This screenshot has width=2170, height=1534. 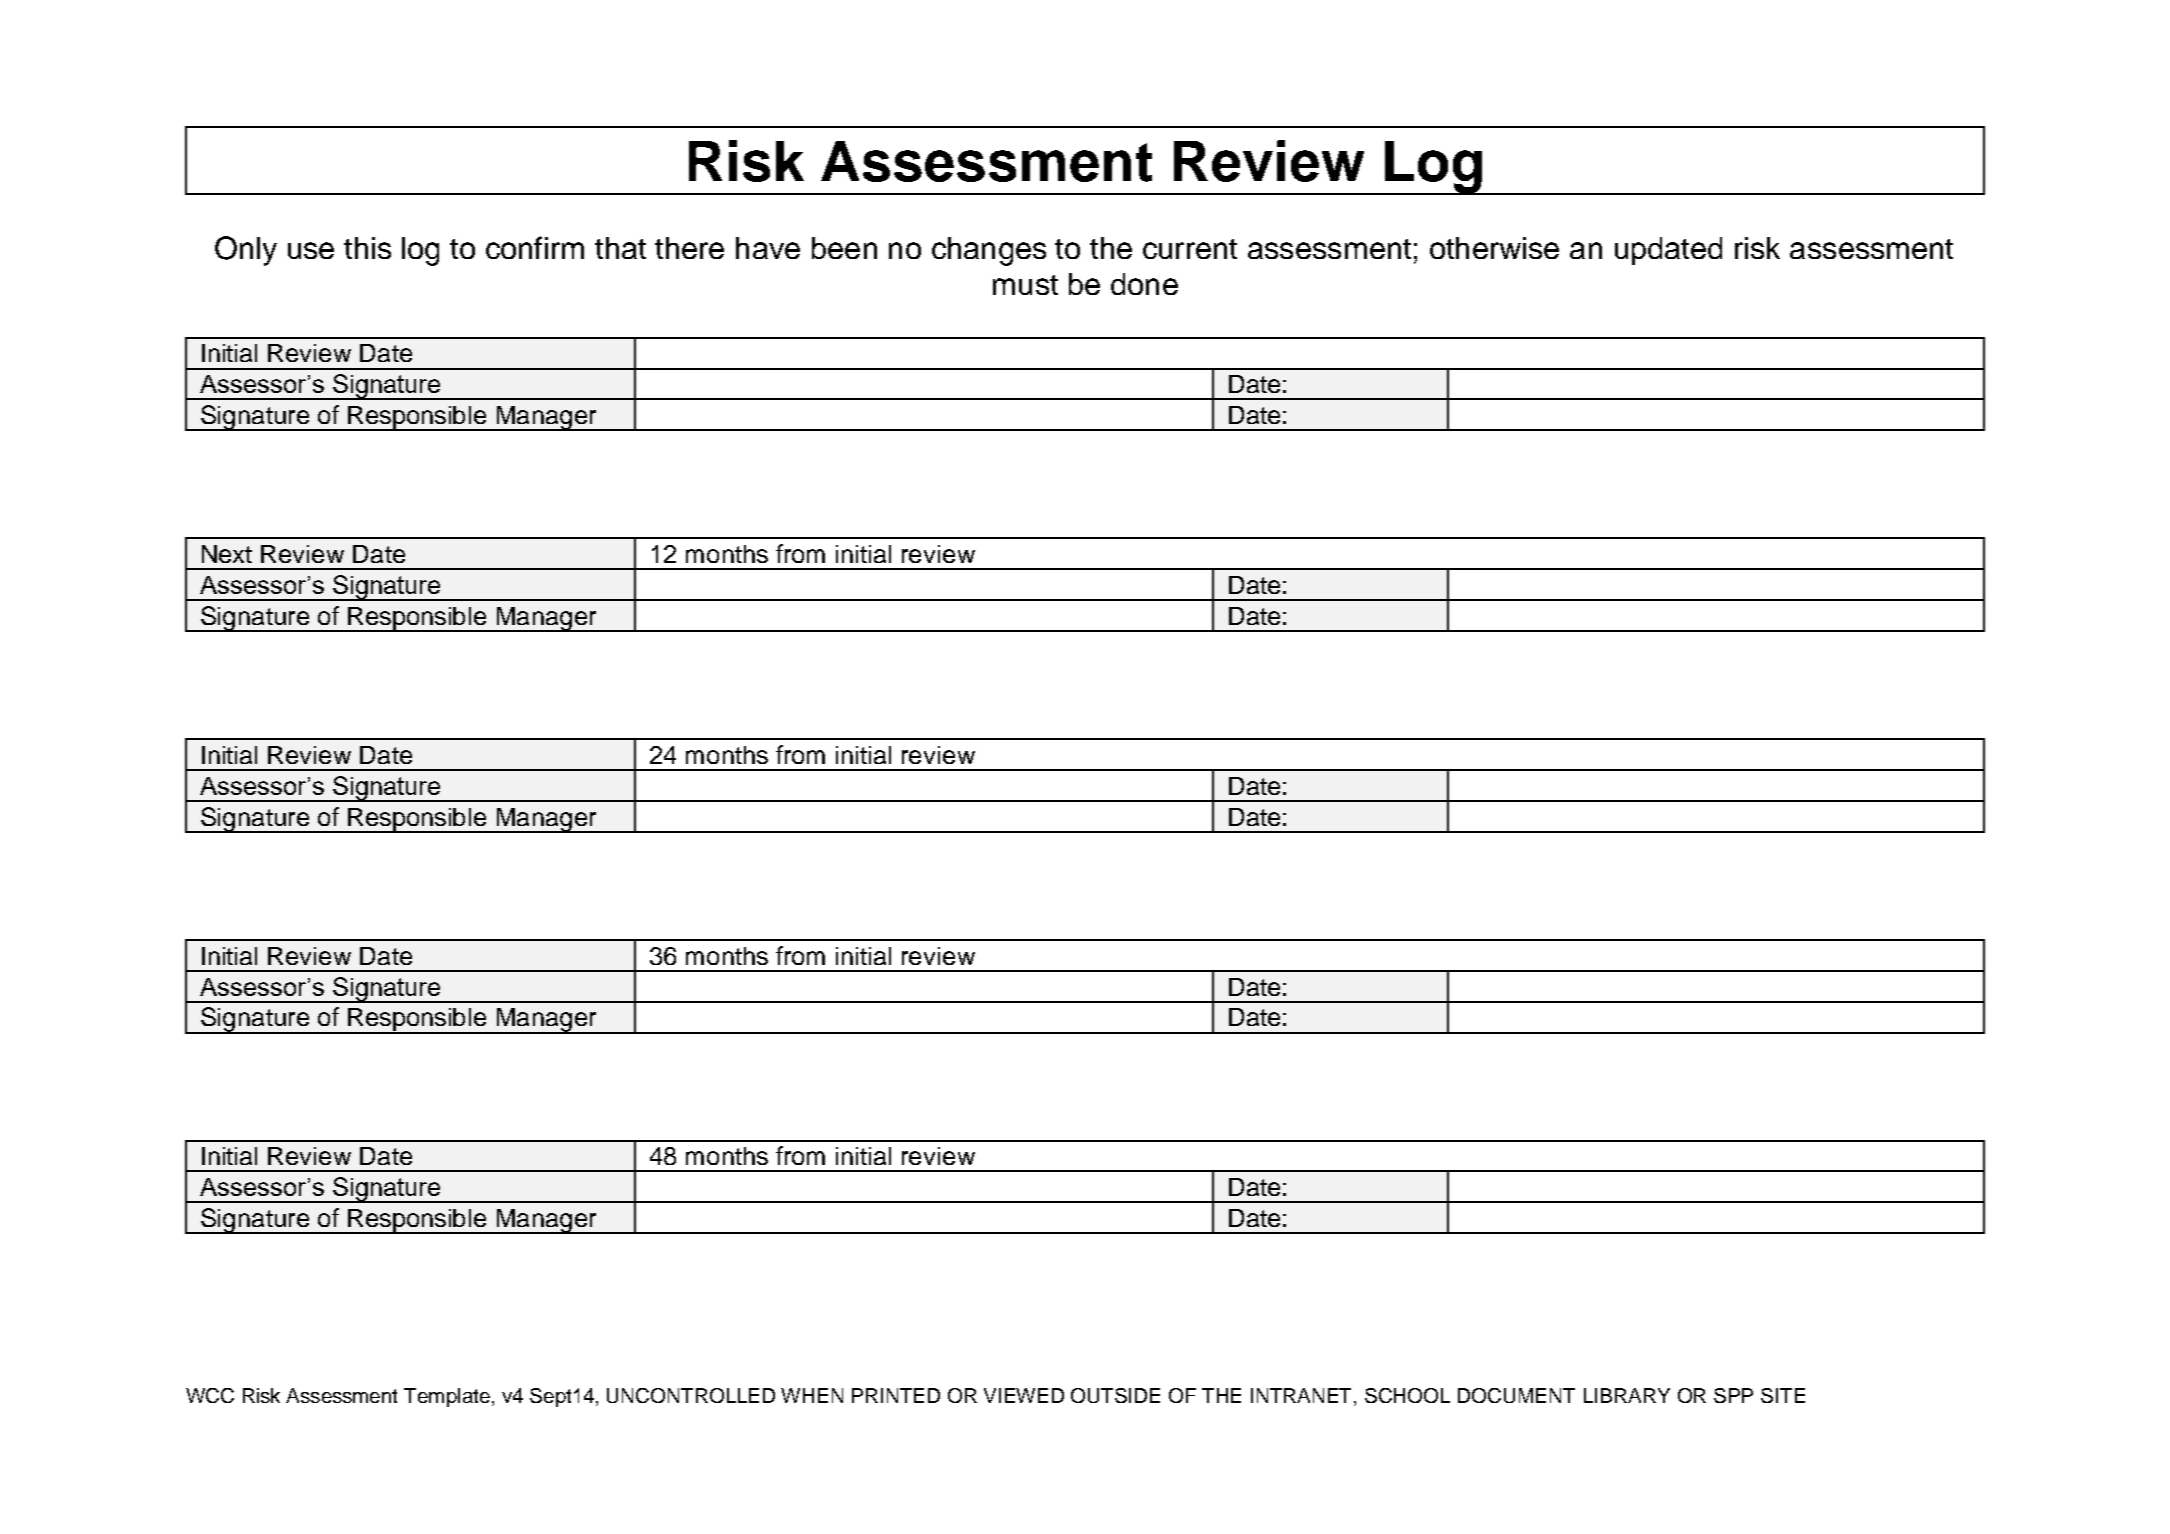 What do you see at coordinates (1627, 1395) in the screenshot?
I see `LIBRARY` at bounding box center [1627, 1395].
